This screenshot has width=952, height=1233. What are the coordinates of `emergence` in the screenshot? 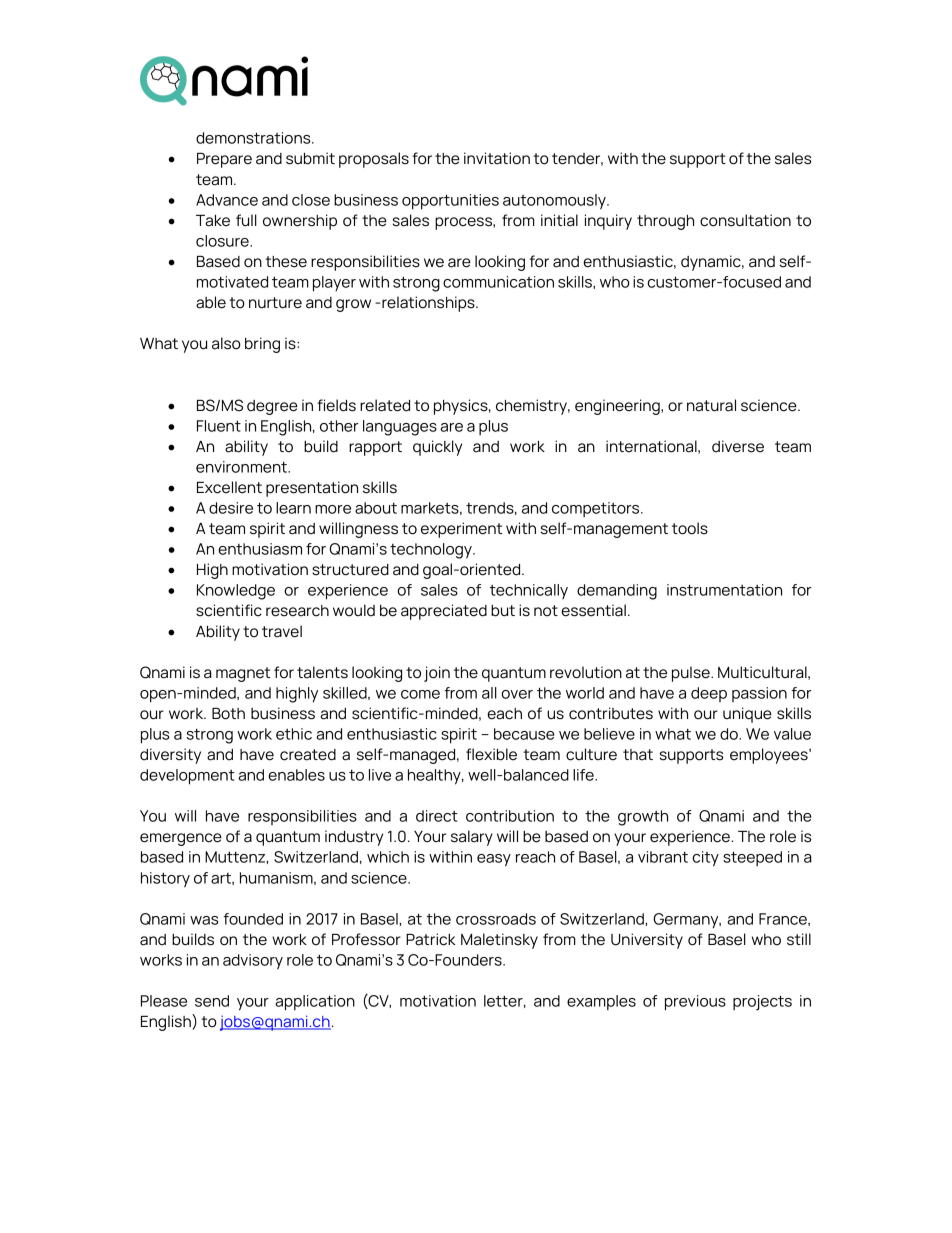 It's located at (181, 839).
